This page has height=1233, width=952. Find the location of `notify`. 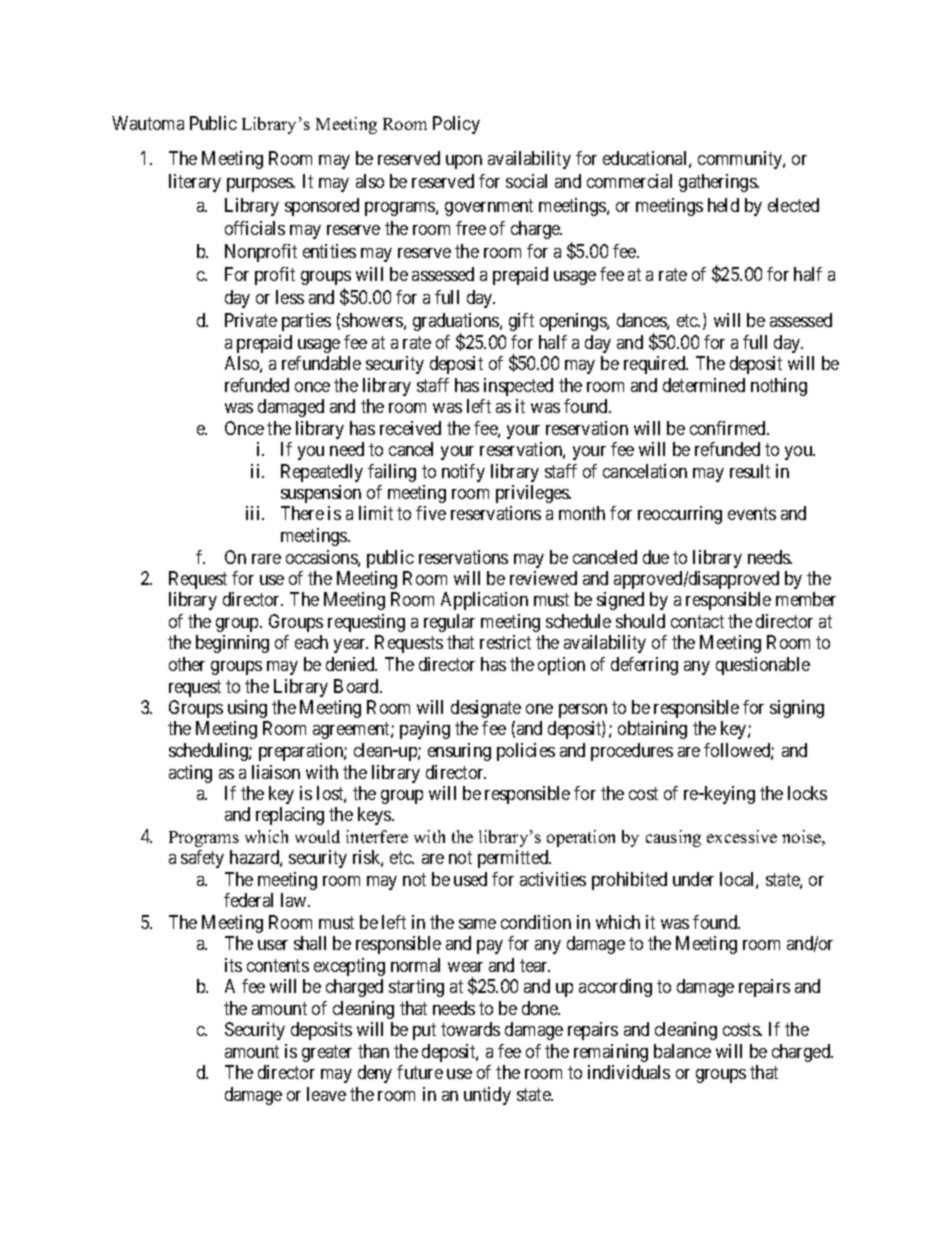

notify is located at coordinates (463, 473).
